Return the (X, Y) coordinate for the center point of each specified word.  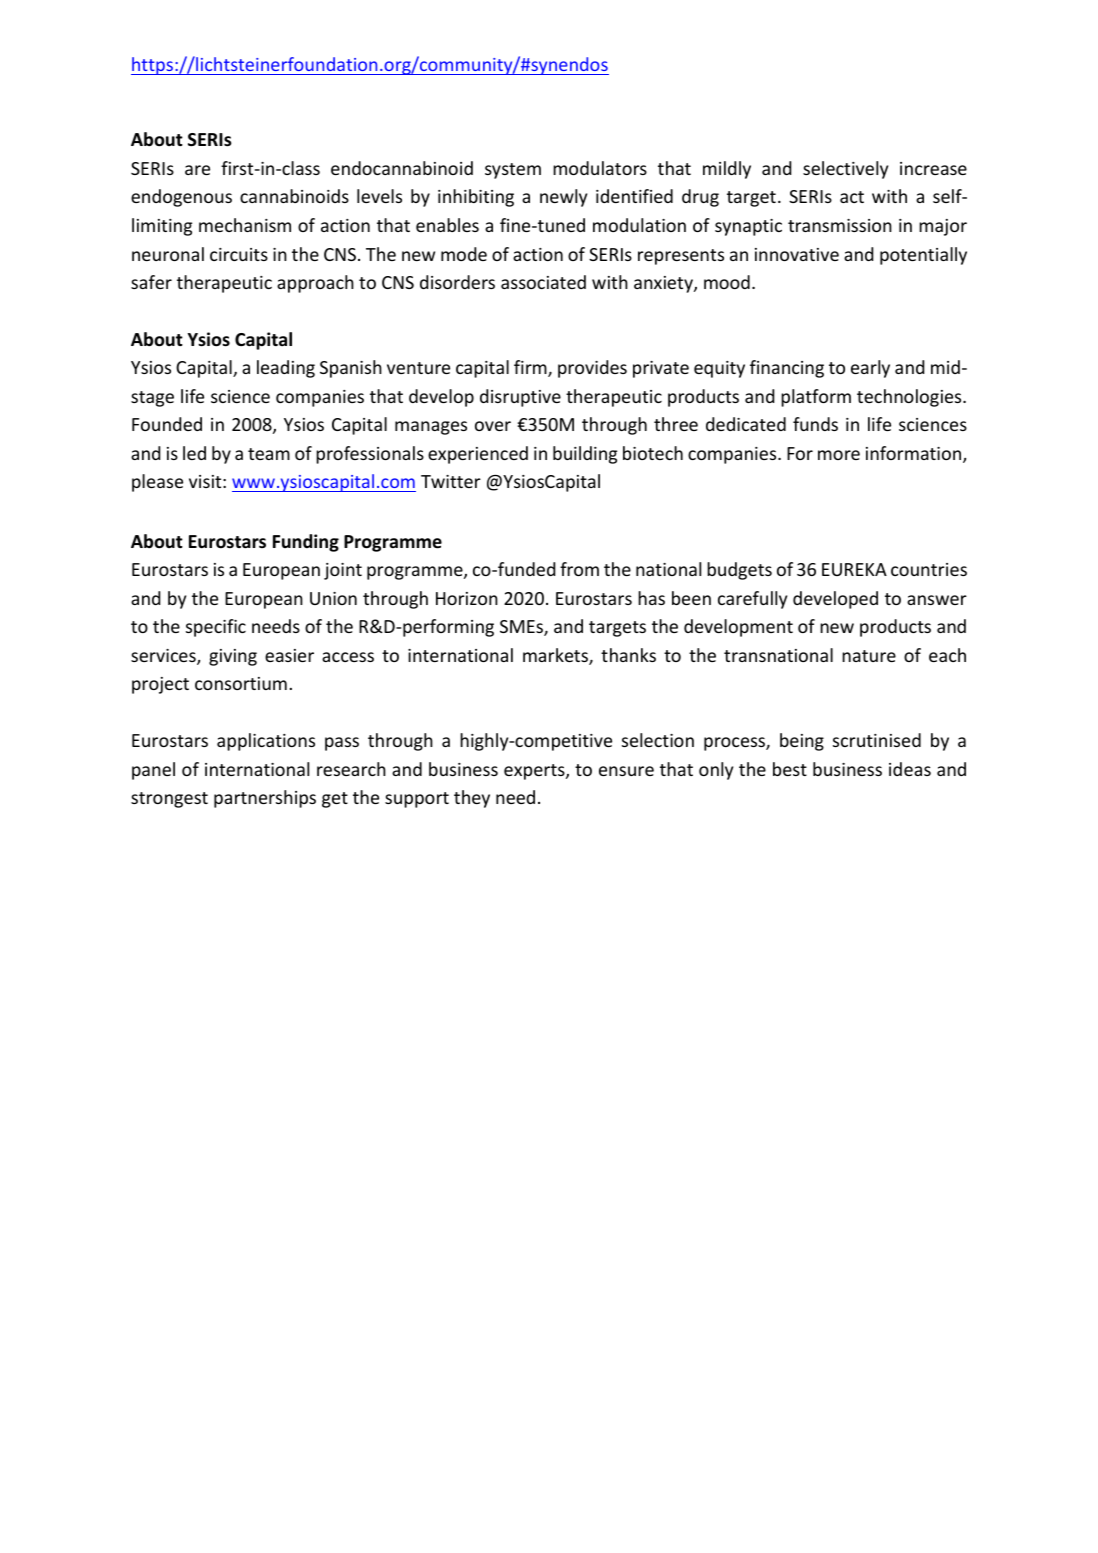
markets (556, 656)
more (839, 455)
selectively (845, 170)
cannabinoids (294, 196)
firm (531, 368)
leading (286, 369)
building (585, 455)
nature (869, 656)
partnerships (265, 799)
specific (216, 628)
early (870, 369)
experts (535, 772)
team (269, 454)
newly (563, 198)
